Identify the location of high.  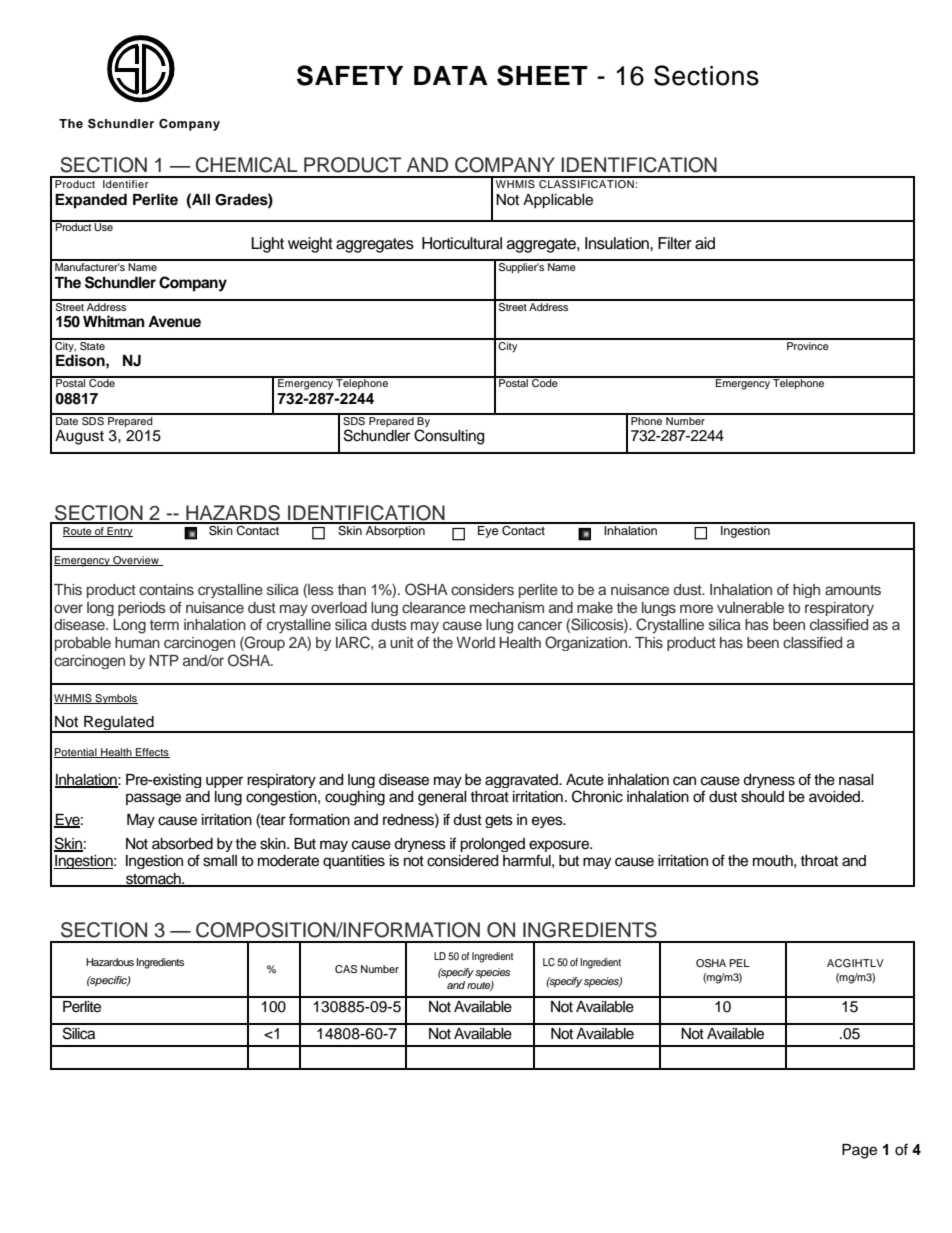
(806, 591).
